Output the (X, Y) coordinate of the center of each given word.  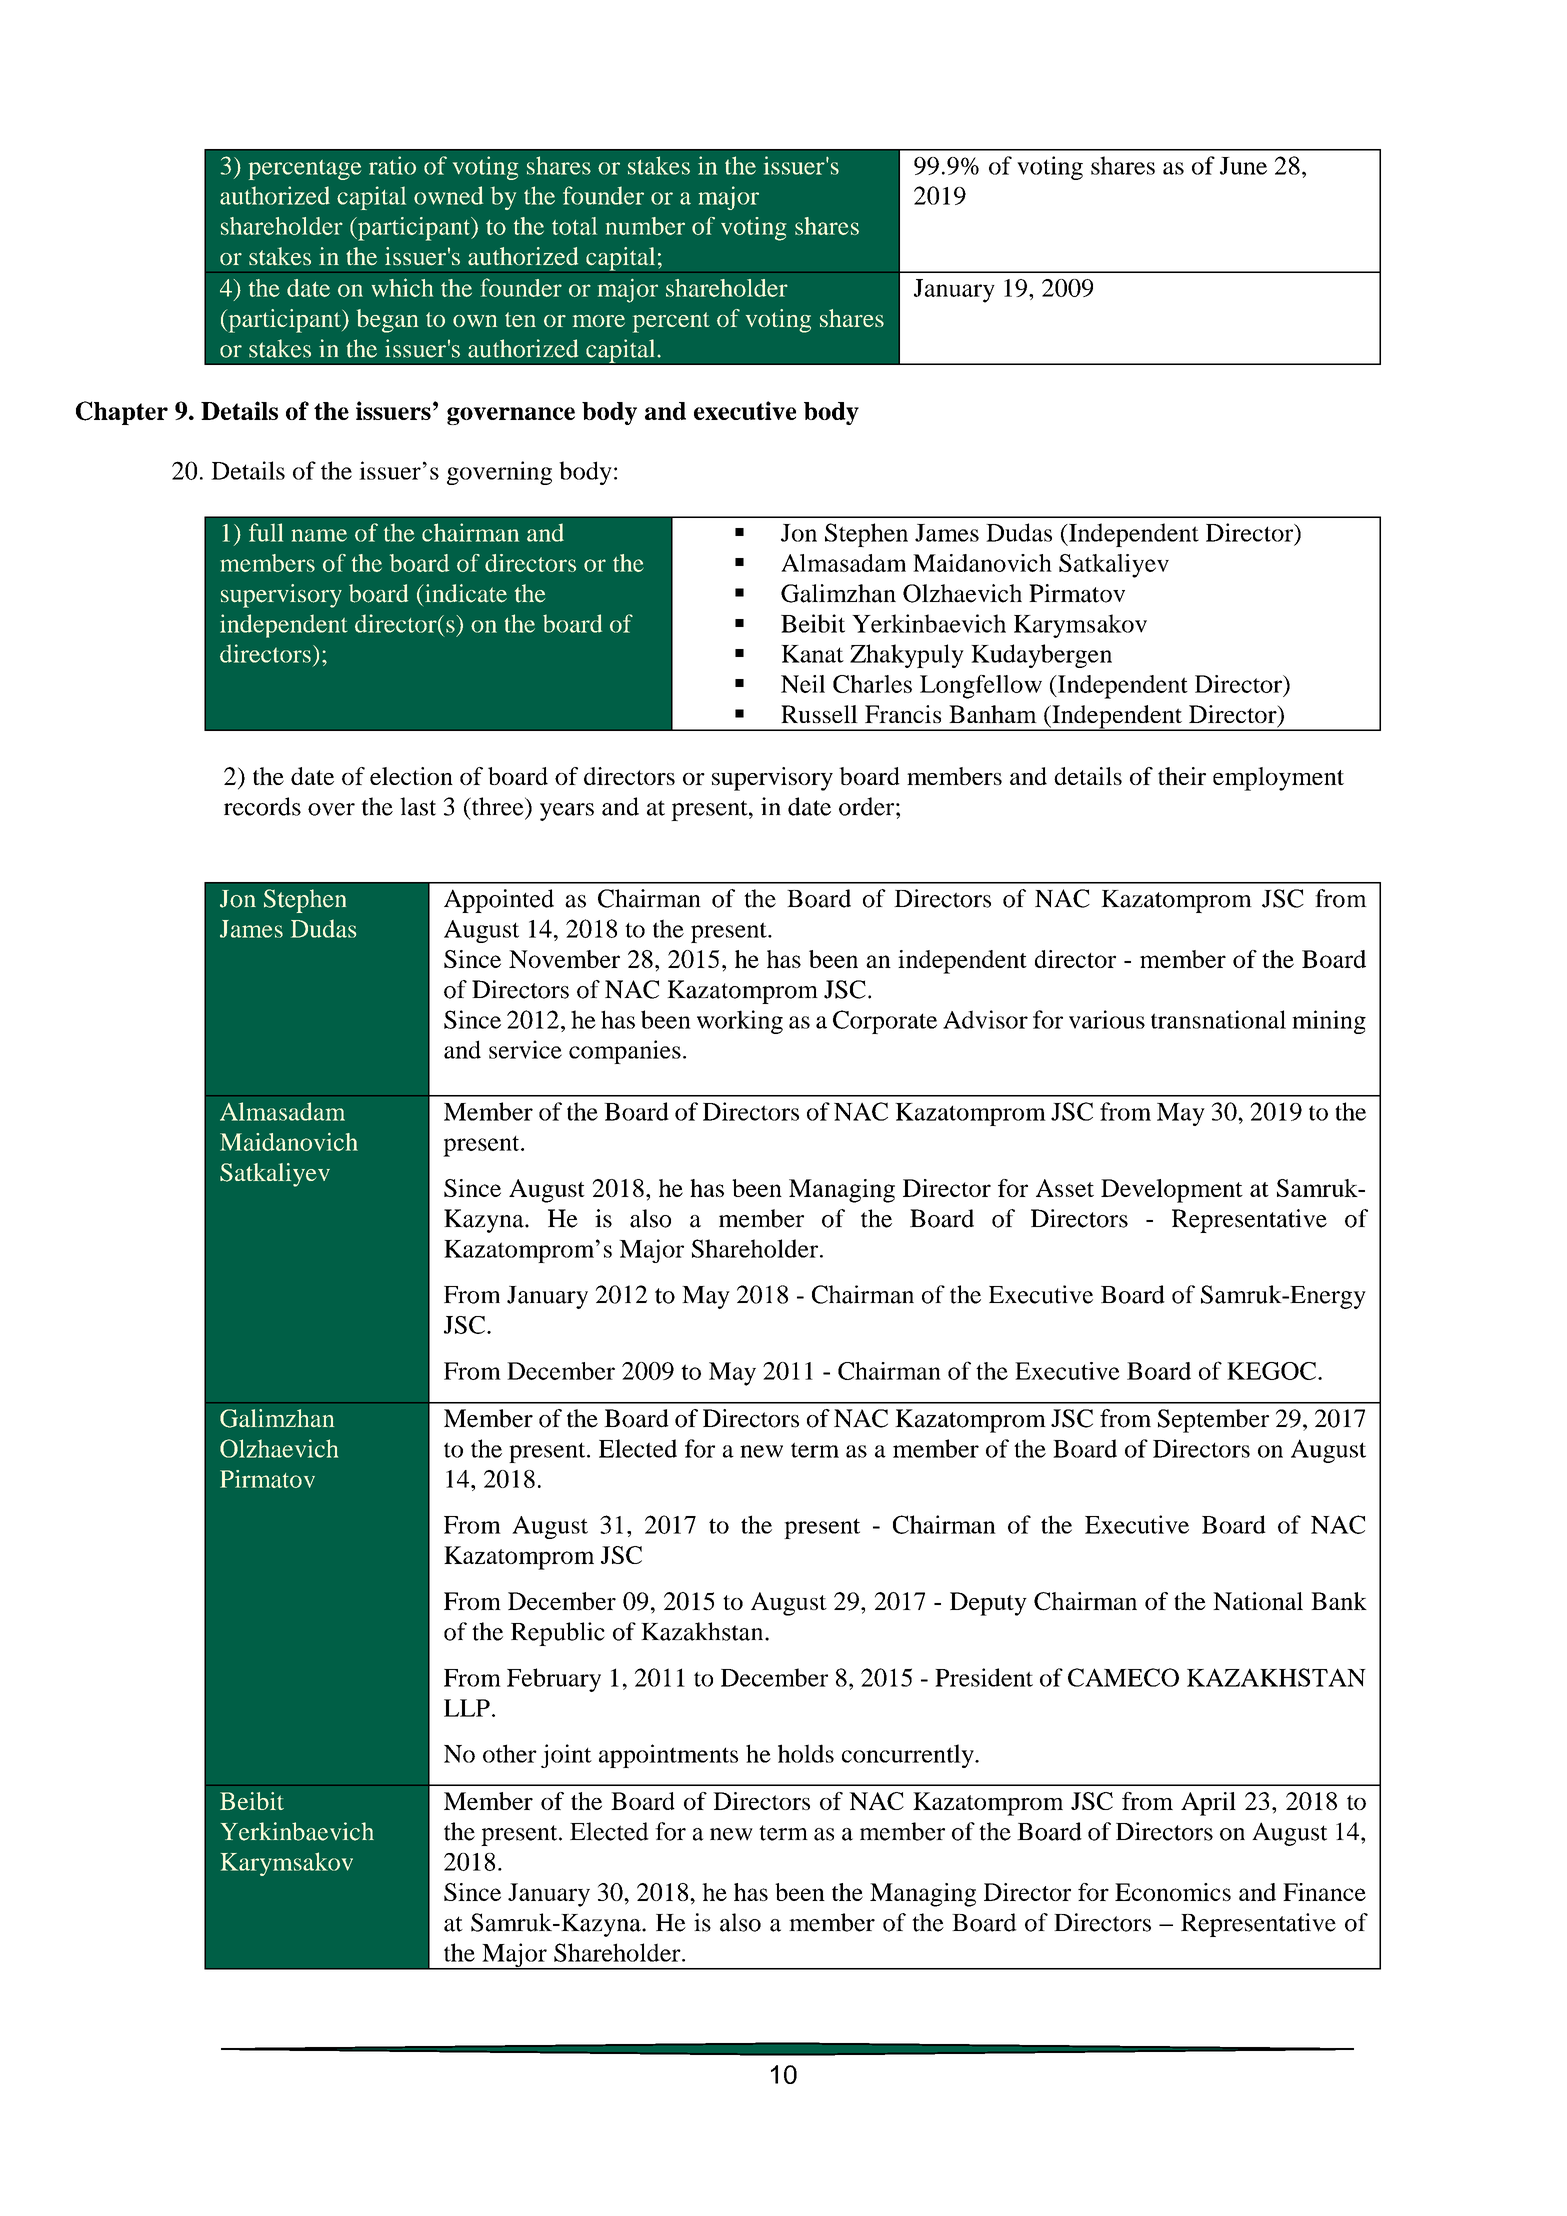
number (645, 226)
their (1182, 776)
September (1213, 1421)
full (266, 532)
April (1208, 1804)
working (740, 1022)
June (1243, 166)
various (1107, 1019)
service (525, 1049)
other (510, 1753)
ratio (392, 165)
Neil (803, 684)
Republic (558, 1634)
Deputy (988, 1604)
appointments (668, 1756)
